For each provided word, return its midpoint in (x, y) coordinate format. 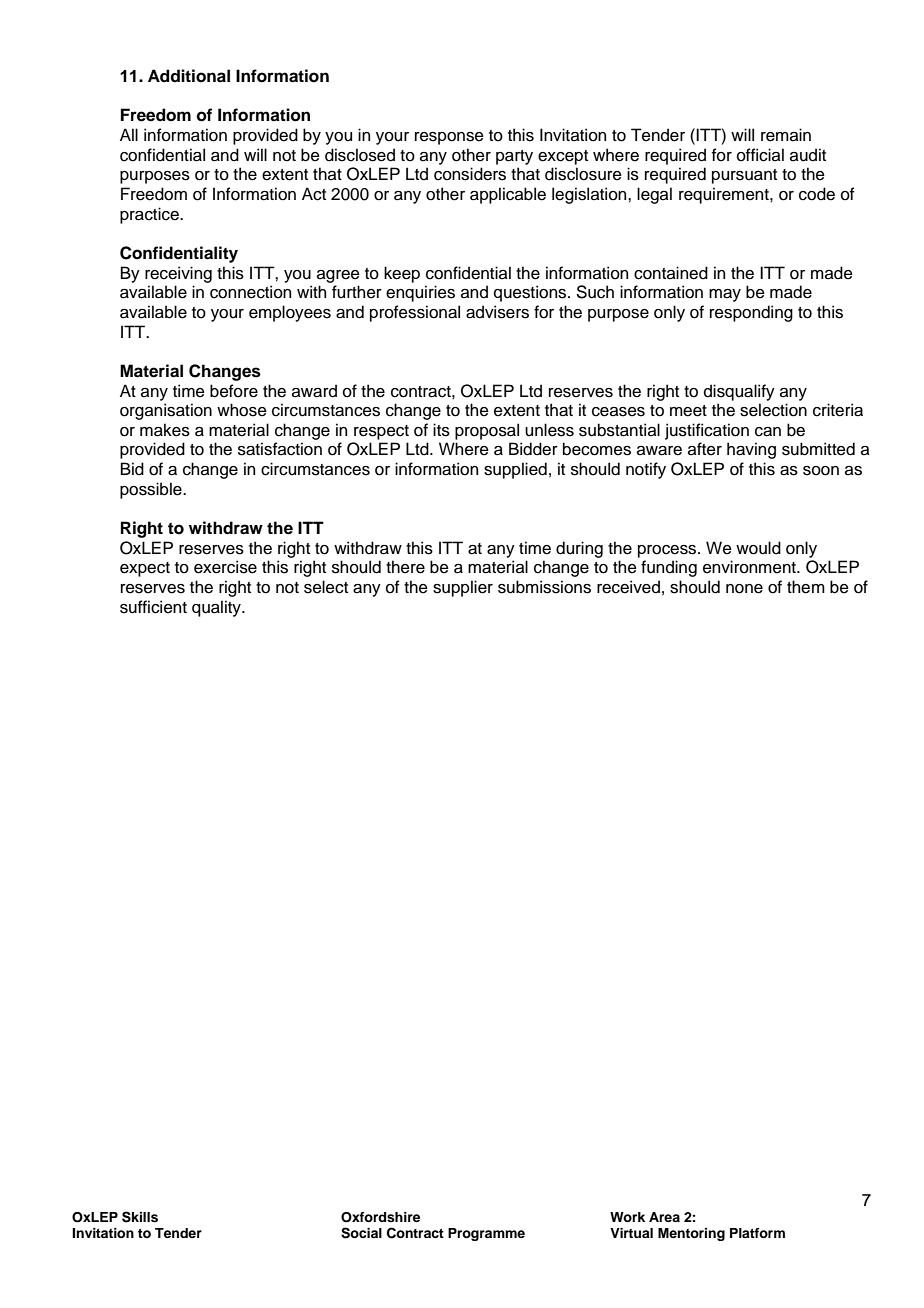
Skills (140, 1217)
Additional (189, 76)
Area (664, 1217)
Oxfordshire (380, 1217)
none (744, 589)
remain (786, 135)
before (234, 391)
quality (217, 608)
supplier (463, 588)
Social (361, 1233)
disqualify (739, 392)
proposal (487, 431)
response (449, 138)
